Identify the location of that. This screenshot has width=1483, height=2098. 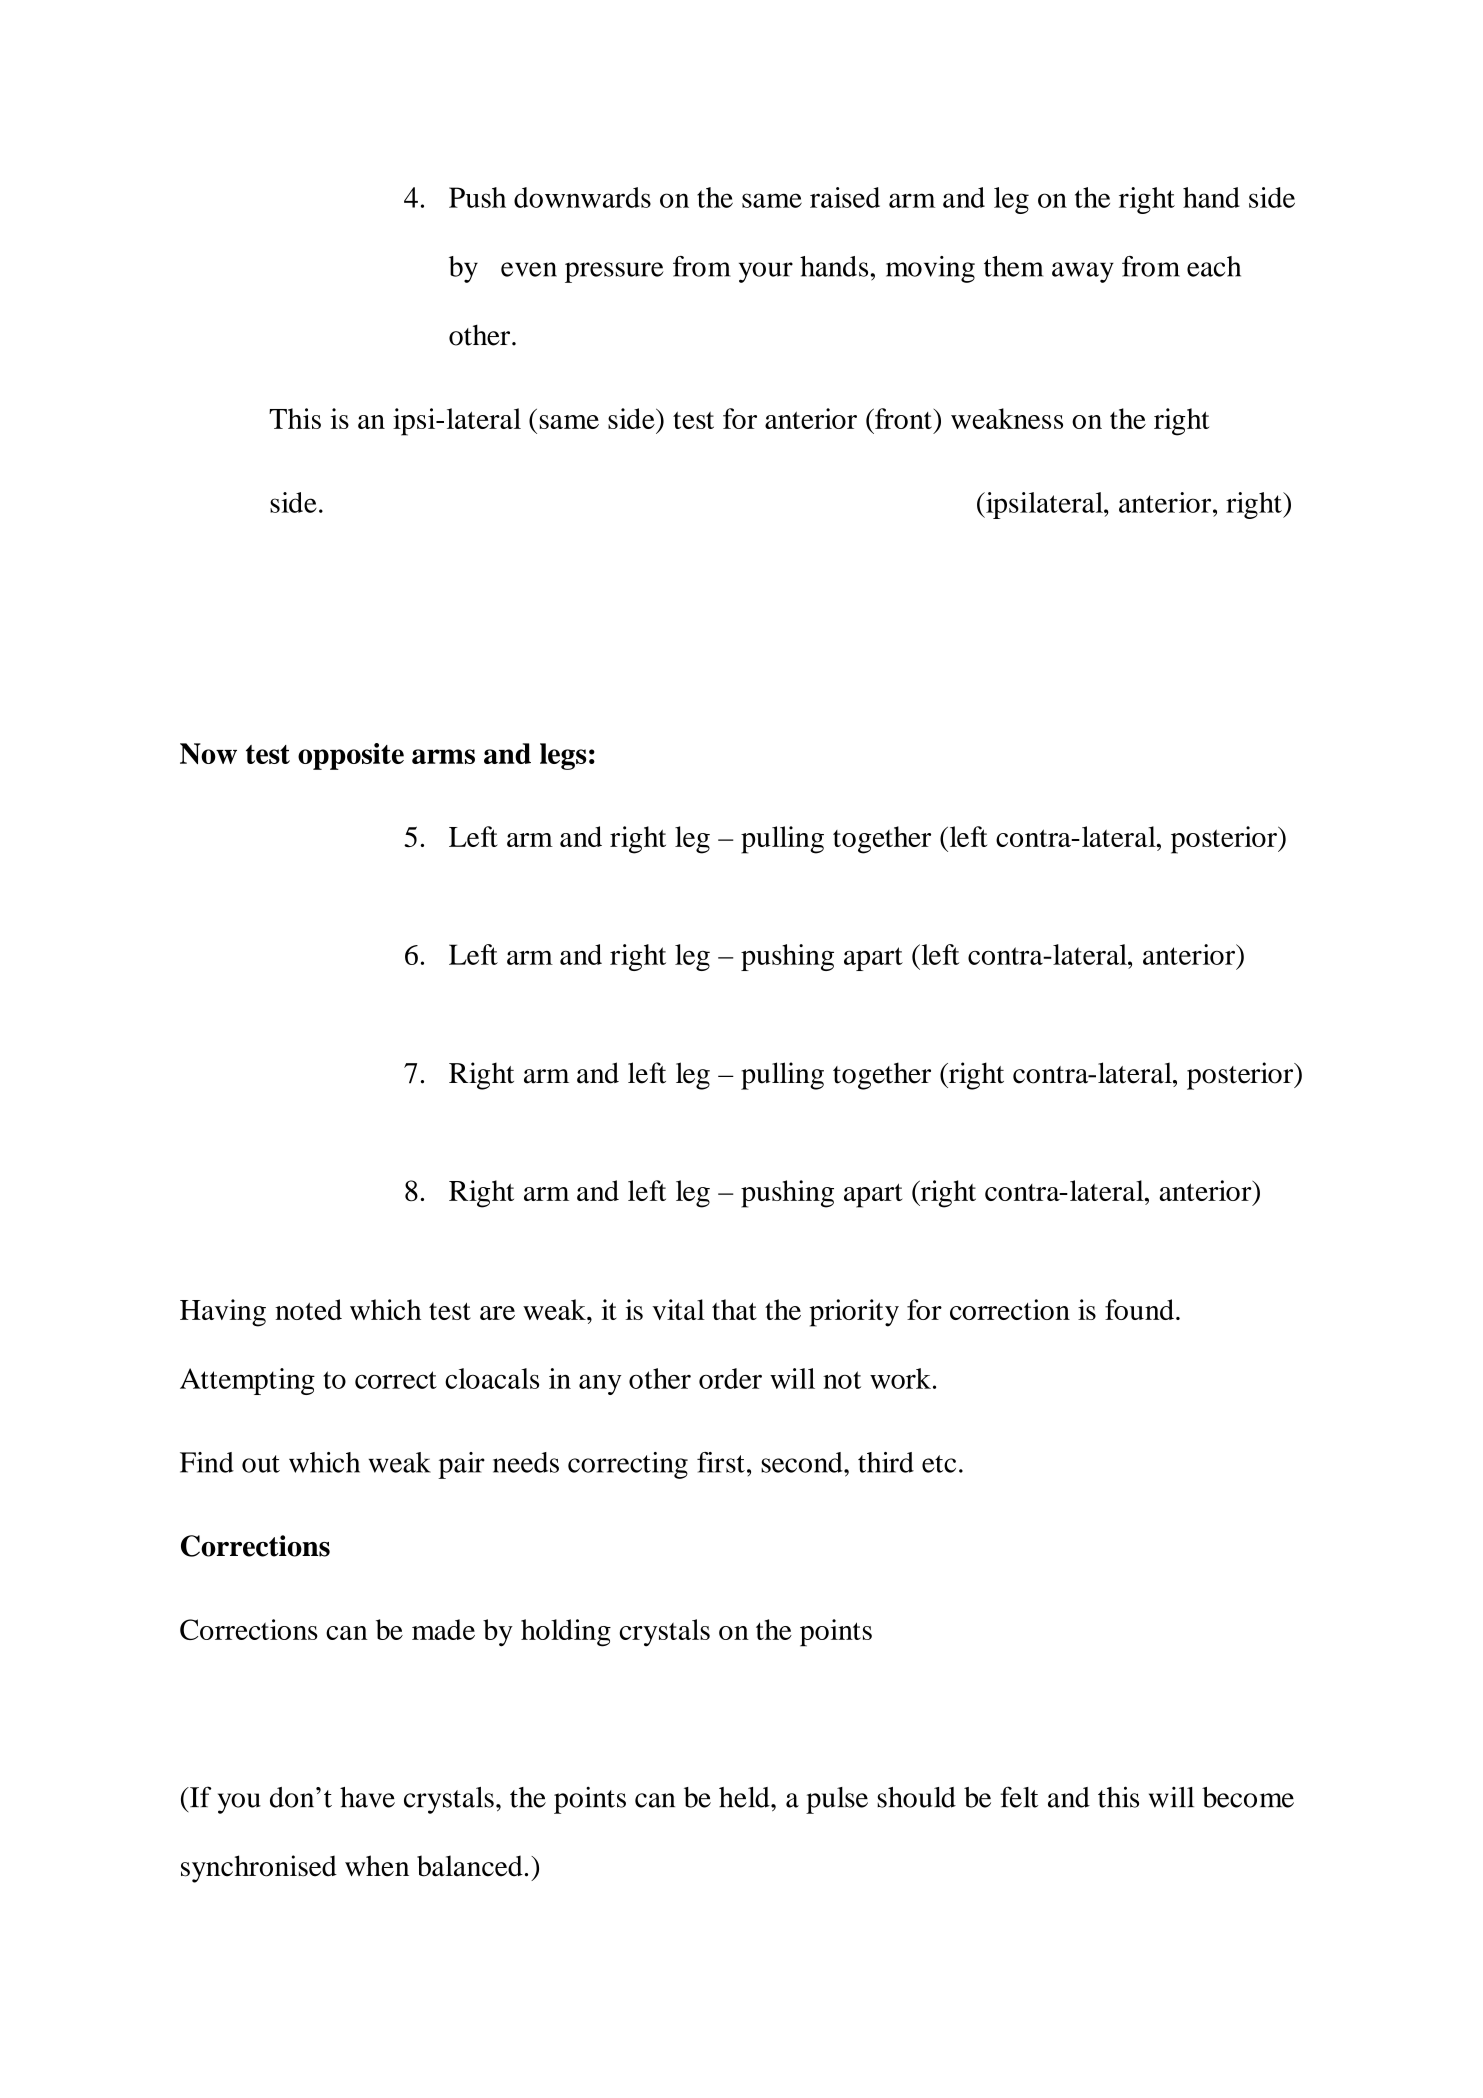
(734, 1309).
